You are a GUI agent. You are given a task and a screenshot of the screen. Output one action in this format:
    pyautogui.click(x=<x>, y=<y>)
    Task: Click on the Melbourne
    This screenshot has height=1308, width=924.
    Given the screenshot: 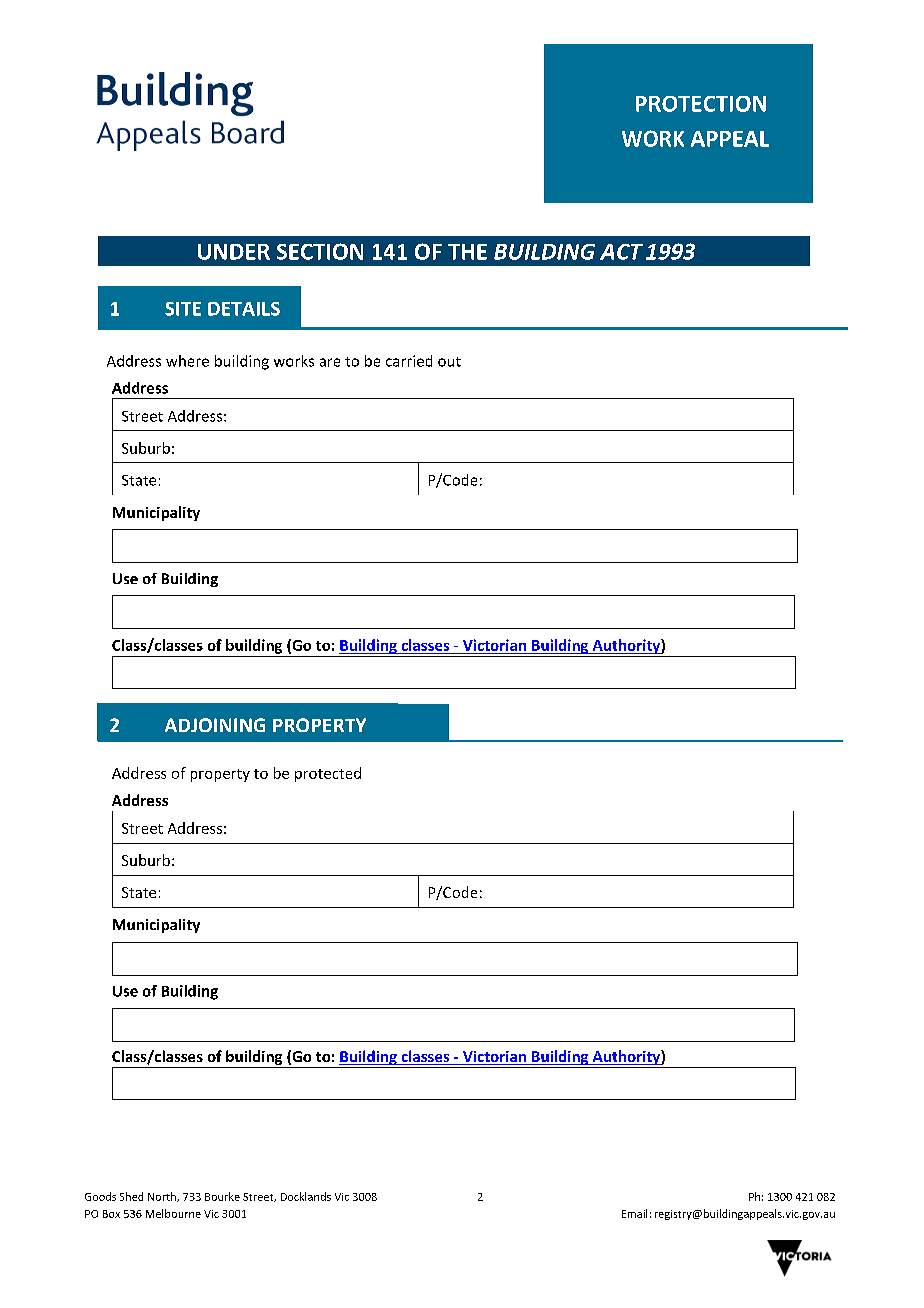 What is the action you would take?
    pyautogui.click(x=173, y=1213)
